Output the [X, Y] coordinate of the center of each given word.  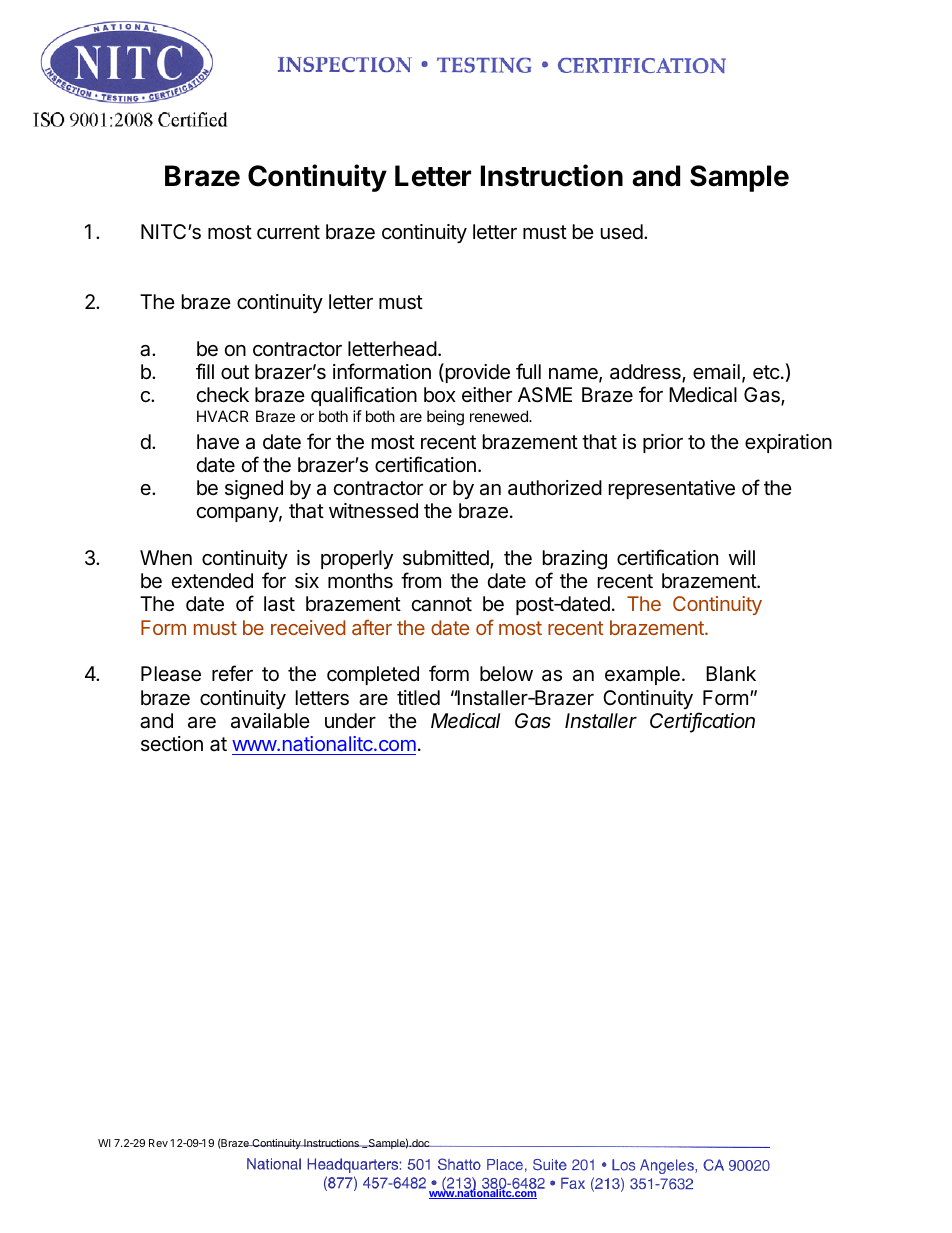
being [445, 418]
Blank [731, 674]
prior [663, 443]
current [288, 232]
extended [212, 580]
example [642, 675]
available [270, 721]
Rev [158, 1143]
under [350, 720]
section [172, 743]
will [742, 557]
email [716, 372]
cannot [442, 604]
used [622, 232]
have [218, 442]
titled [418, 697]
